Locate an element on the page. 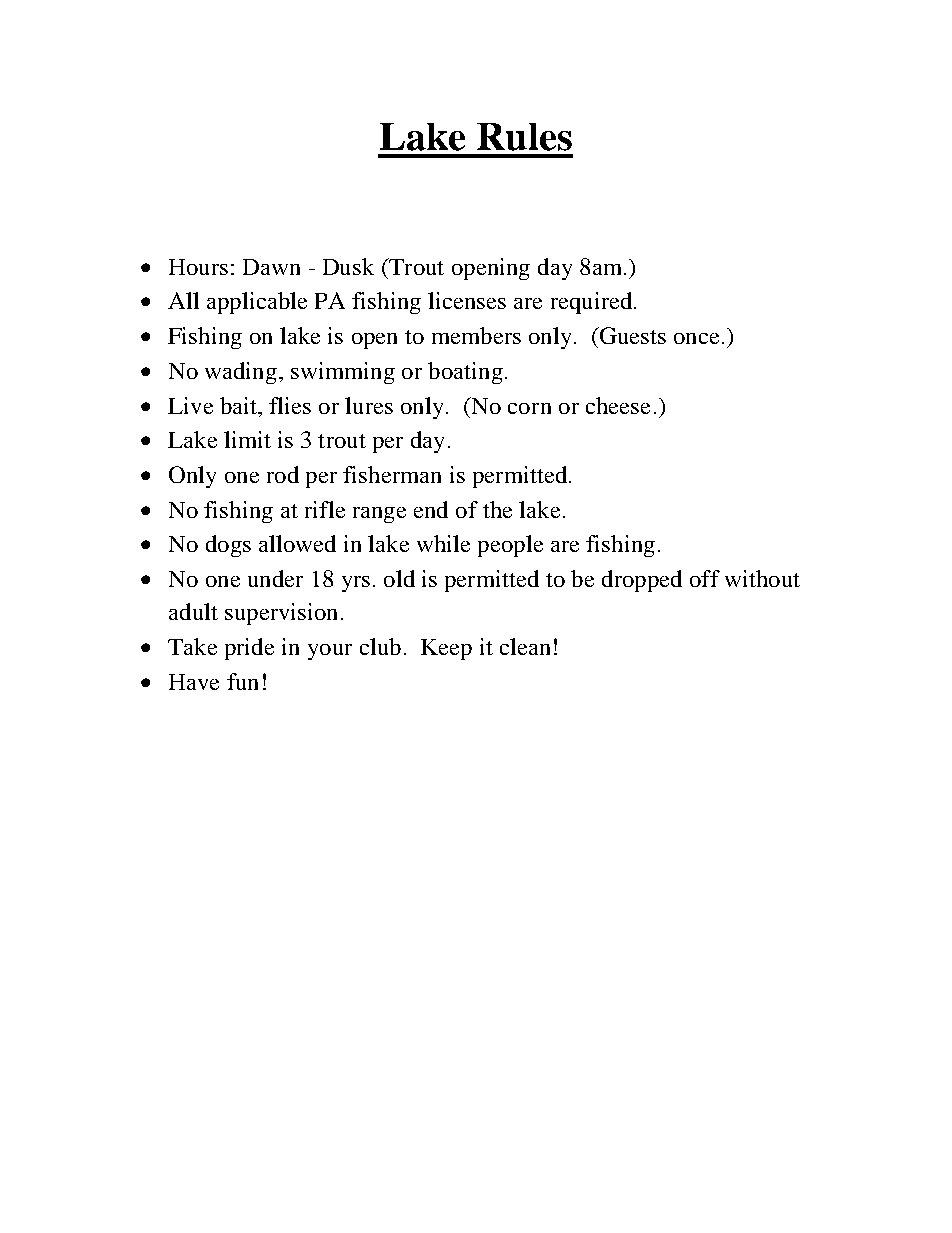  corn is located at coordinates (529, 408).
